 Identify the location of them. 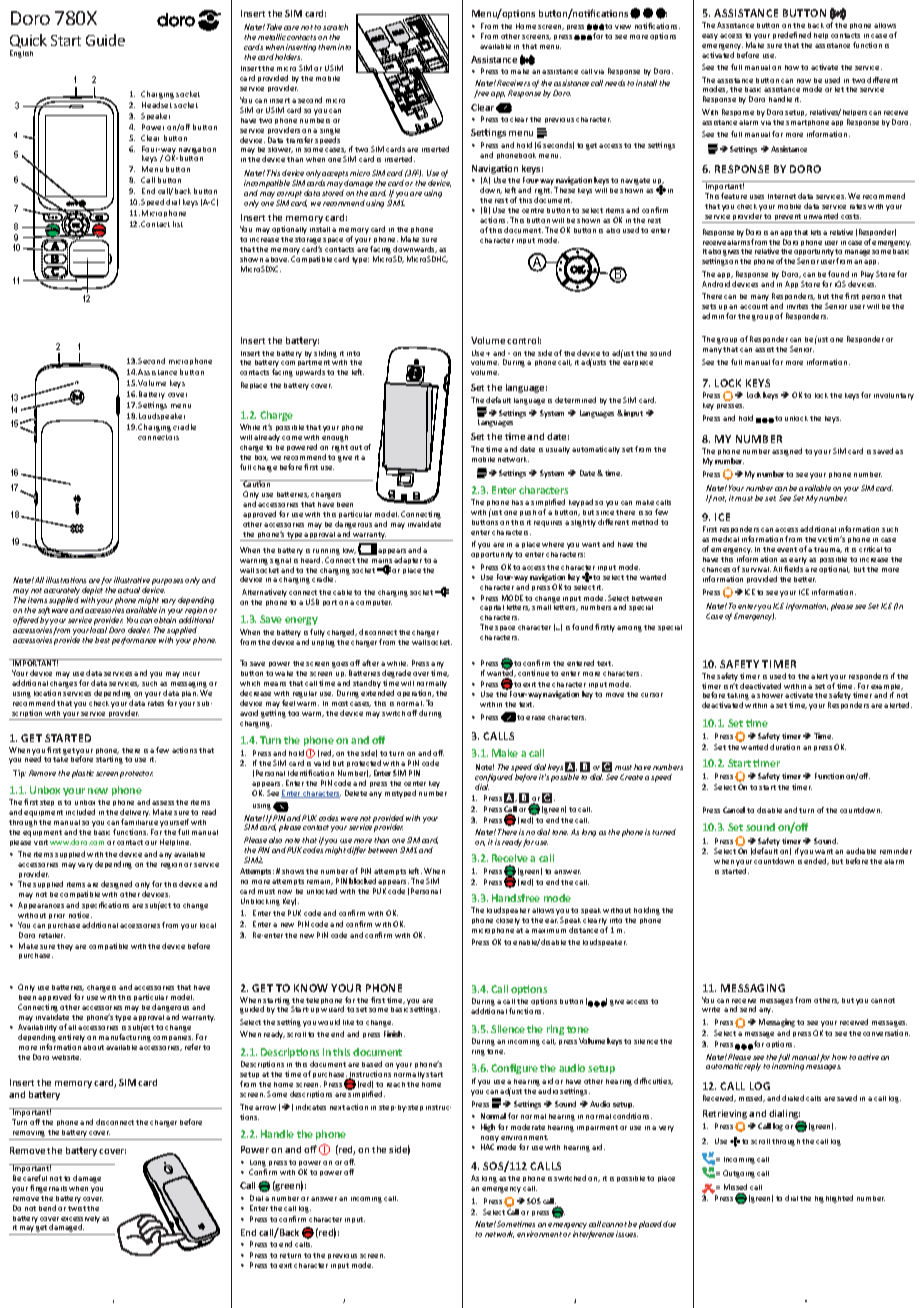
(327, 47).
